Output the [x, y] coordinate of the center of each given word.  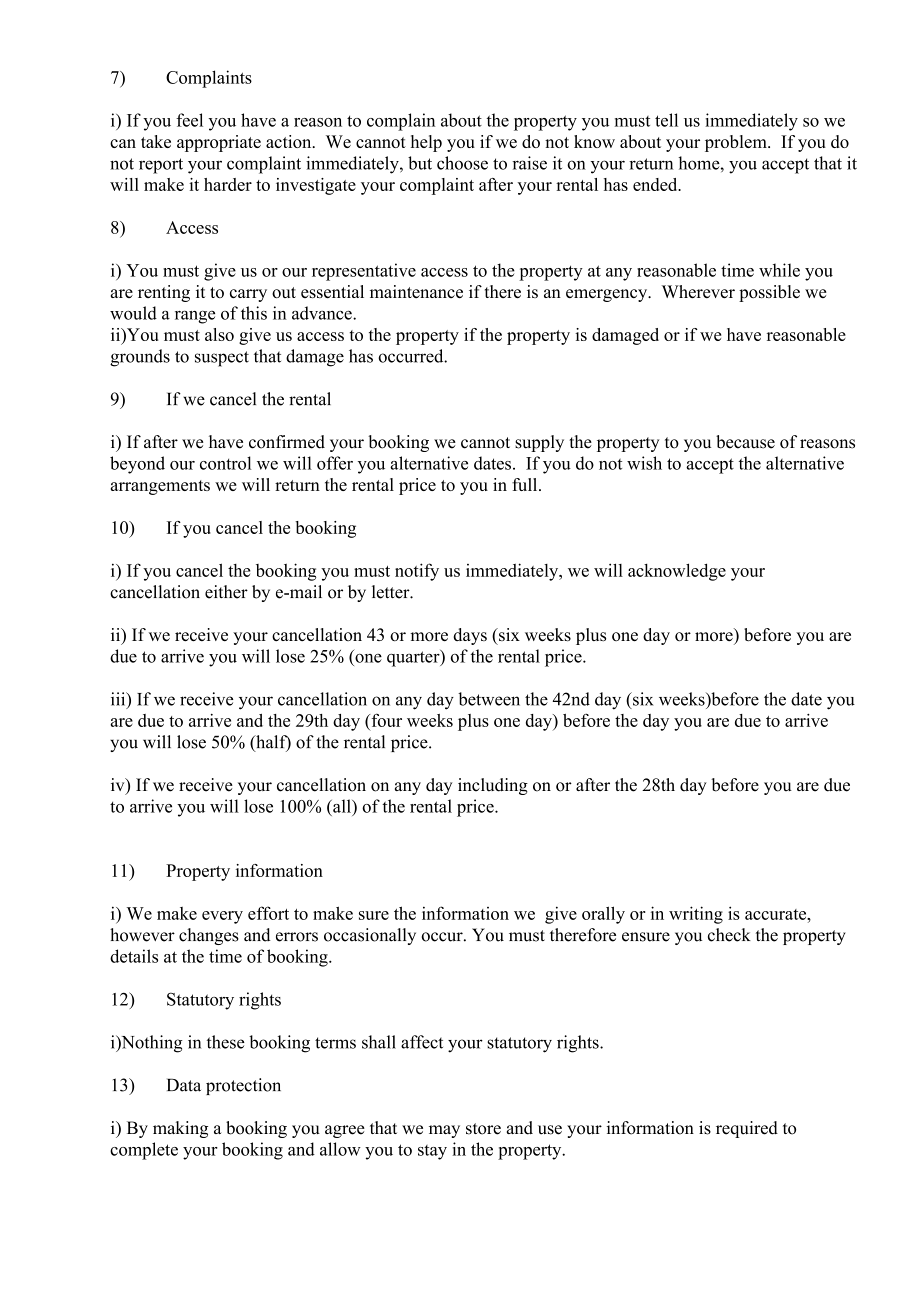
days [470, 636]
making [180, 1129]
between [489, 699]
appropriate [219, 143]
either [226, 592]
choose [462, 163]
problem [737, 143]
